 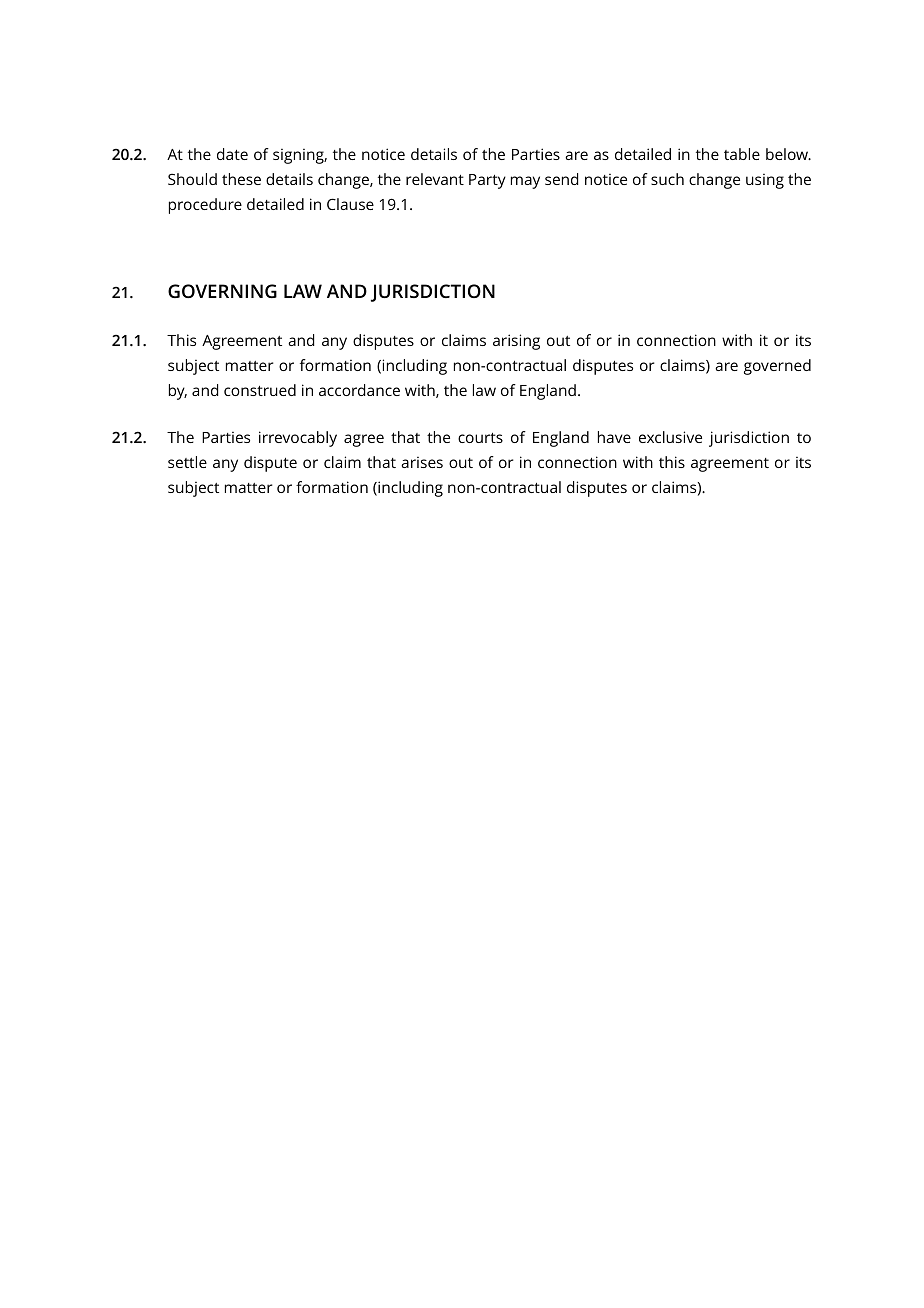 I want to click on table, so click(x=742, y=154).
